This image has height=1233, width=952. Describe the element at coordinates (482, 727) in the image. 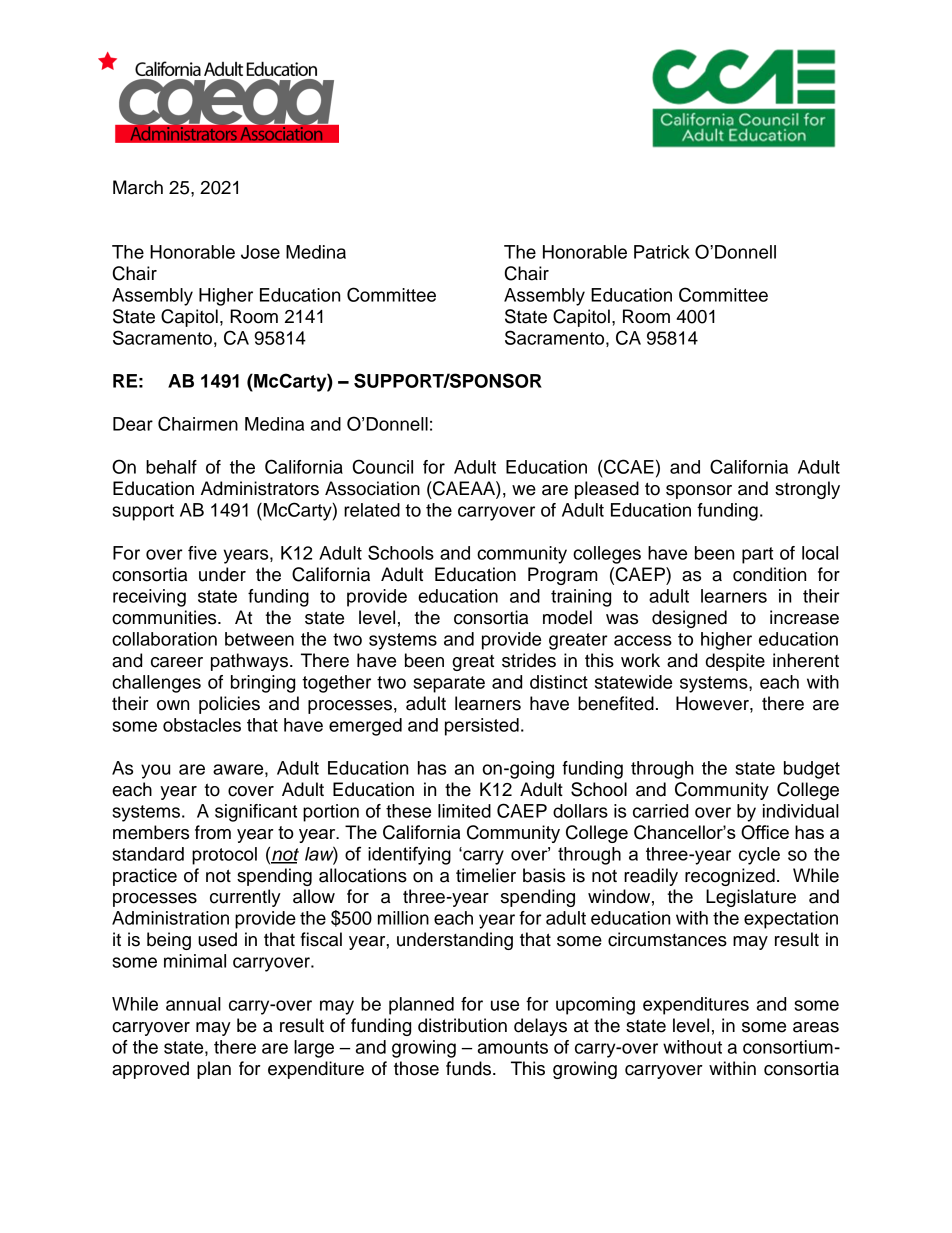

I see `persisted` at that location.
